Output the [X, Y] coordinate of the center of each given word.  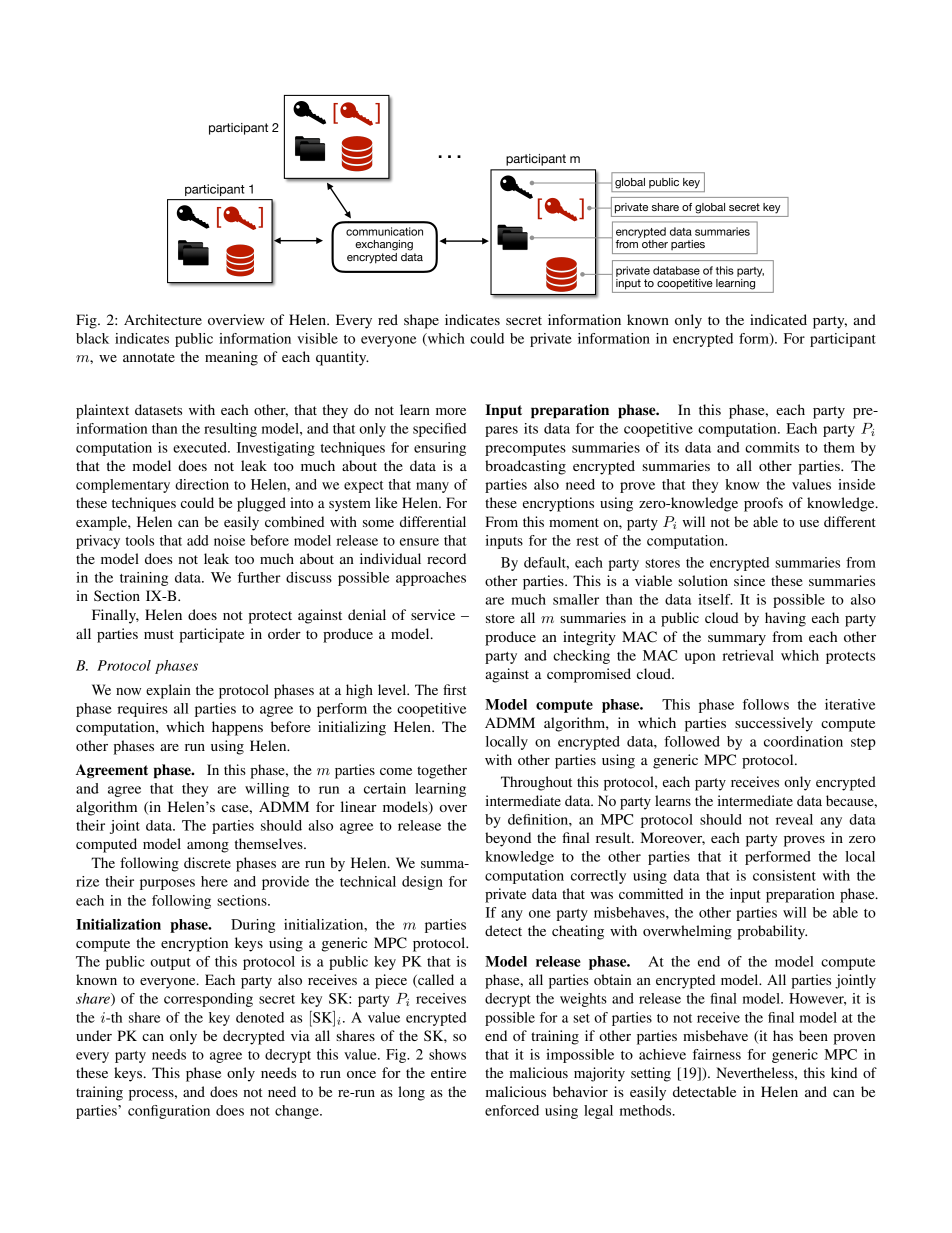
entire [448, 1072]
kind [844, 1072]
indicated [778, 319]
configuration [169, 1112]
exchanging [384, 245]
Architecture [163, 319]
